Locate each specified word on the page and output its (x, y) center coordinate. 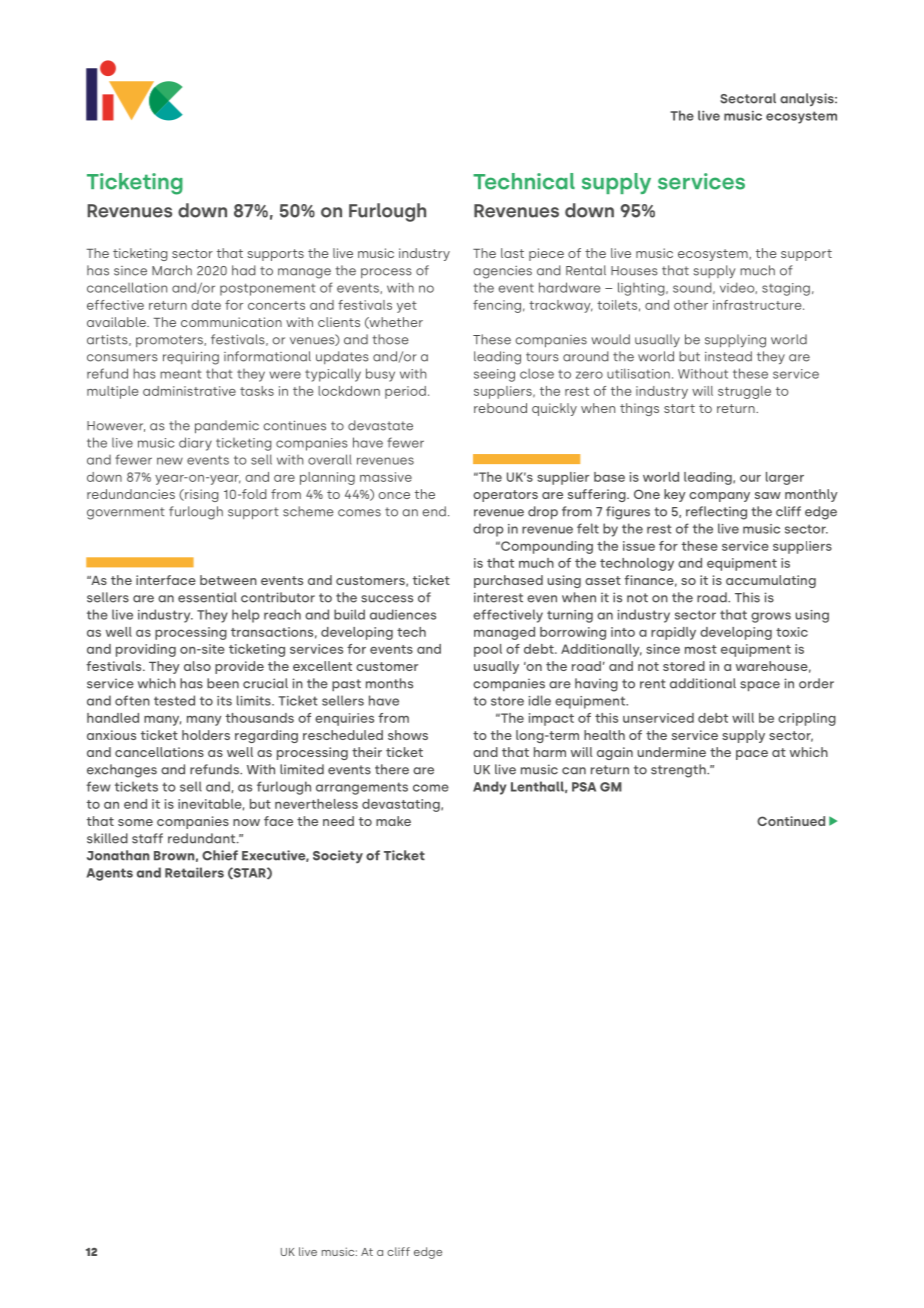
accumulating (771, 581)
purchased (508, 581)
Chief (220, 855)
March (172, 270)
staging (786, 289)
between (228, 580)
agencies (502, 272)
